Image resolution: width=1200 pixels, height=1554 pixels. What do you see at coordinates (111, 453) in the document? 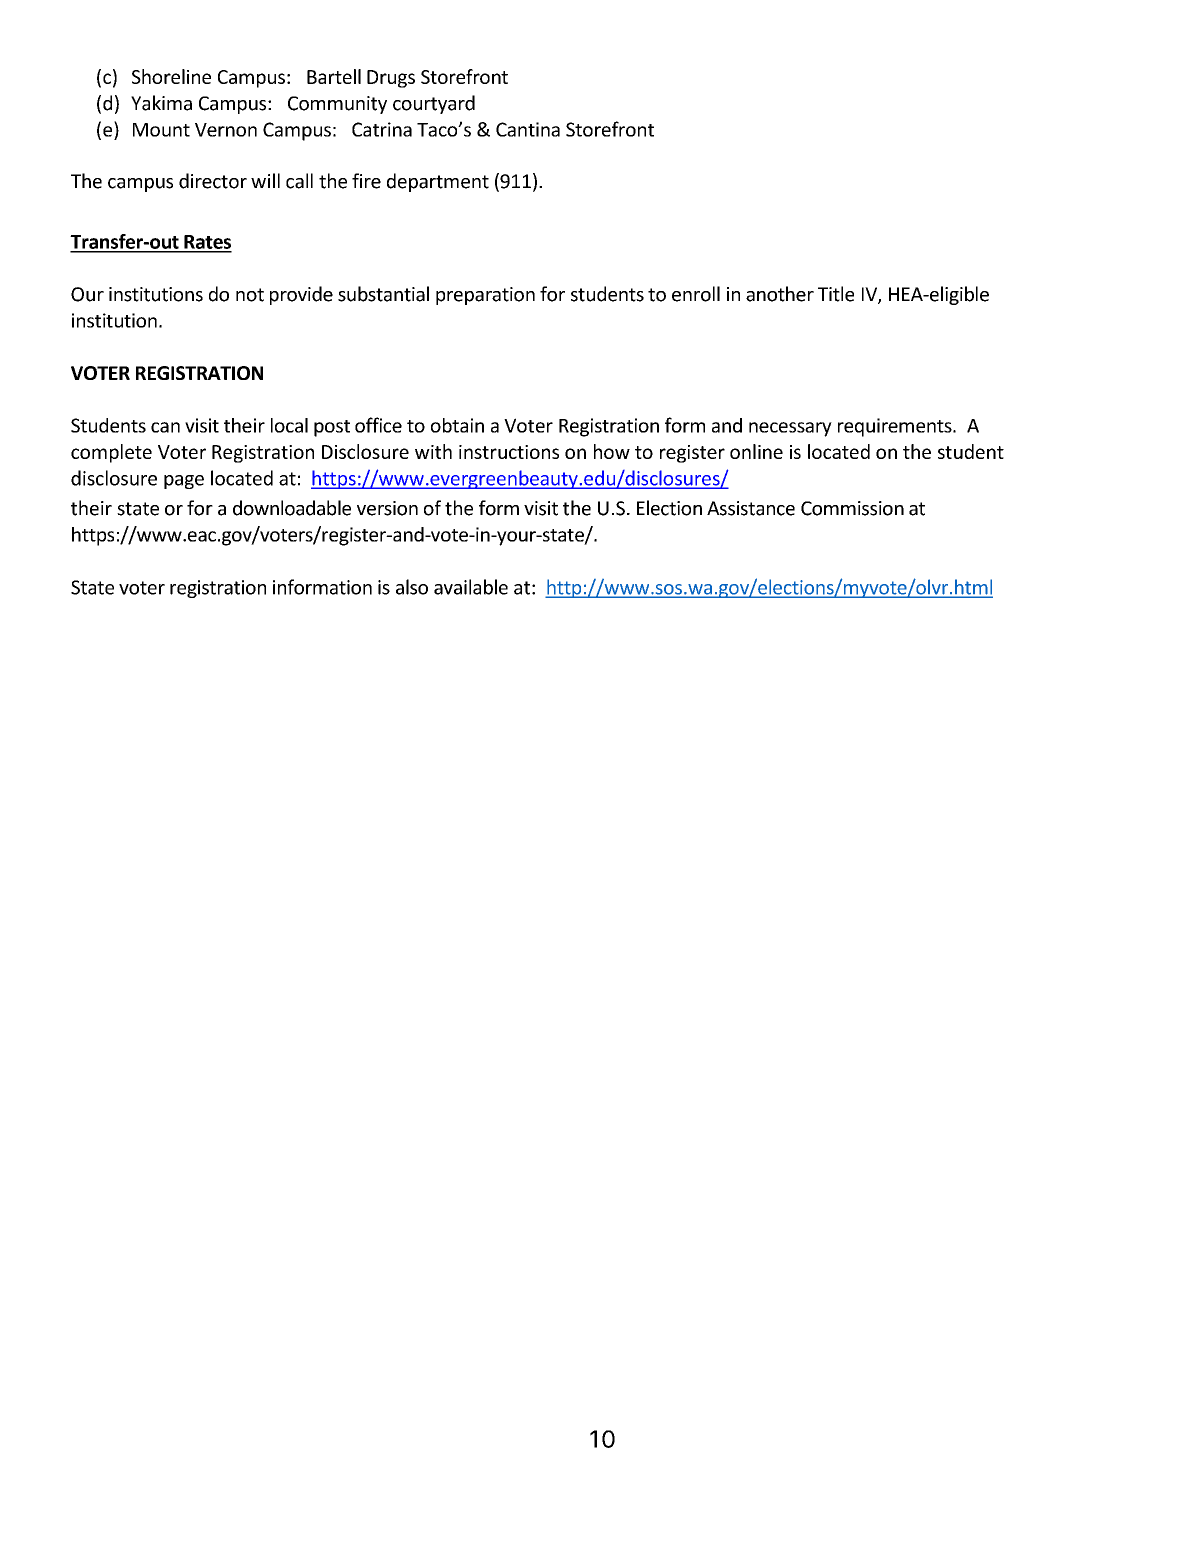
I see `complete` at bounding box center [111, 453].
